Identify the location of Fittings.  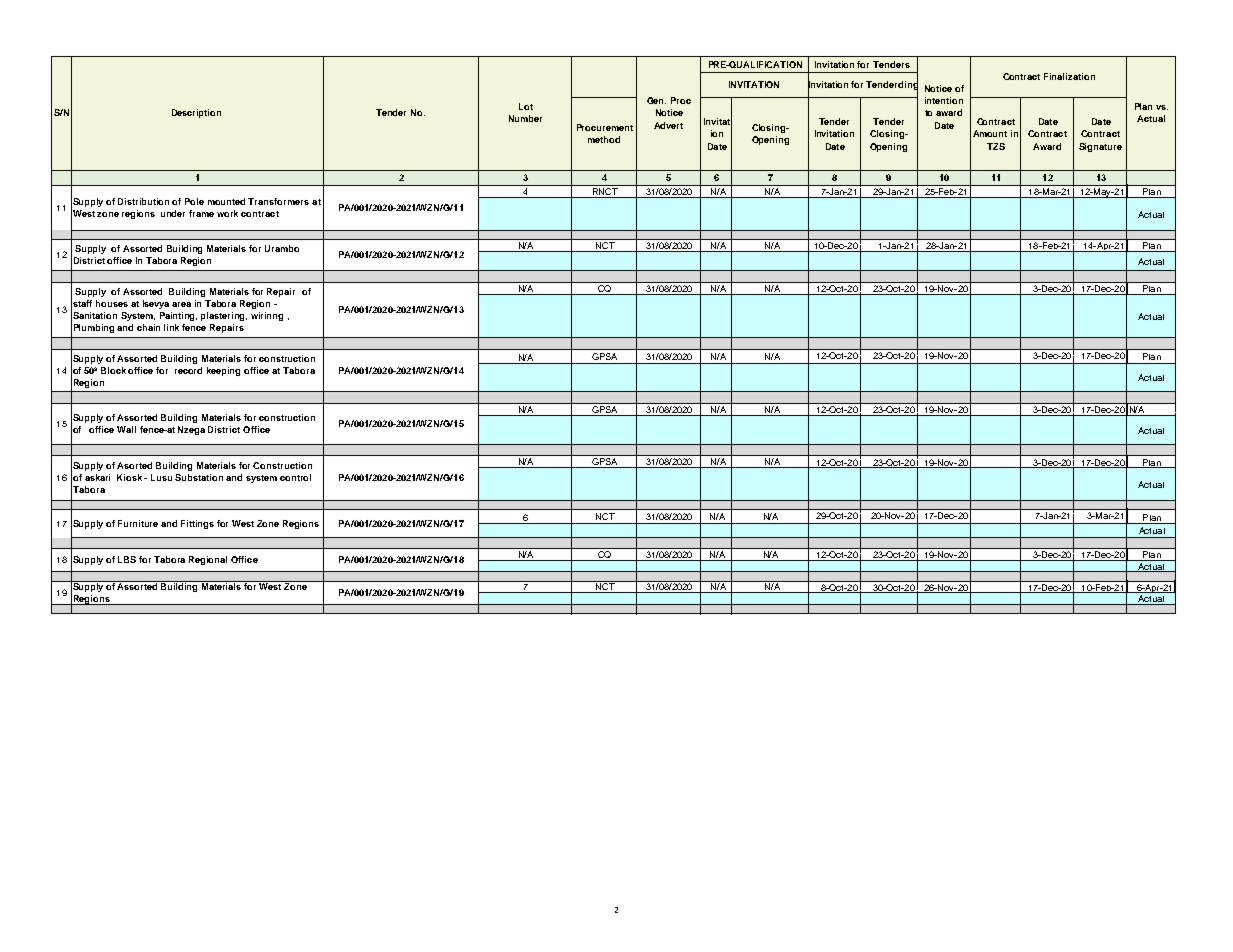
(197, 524).
